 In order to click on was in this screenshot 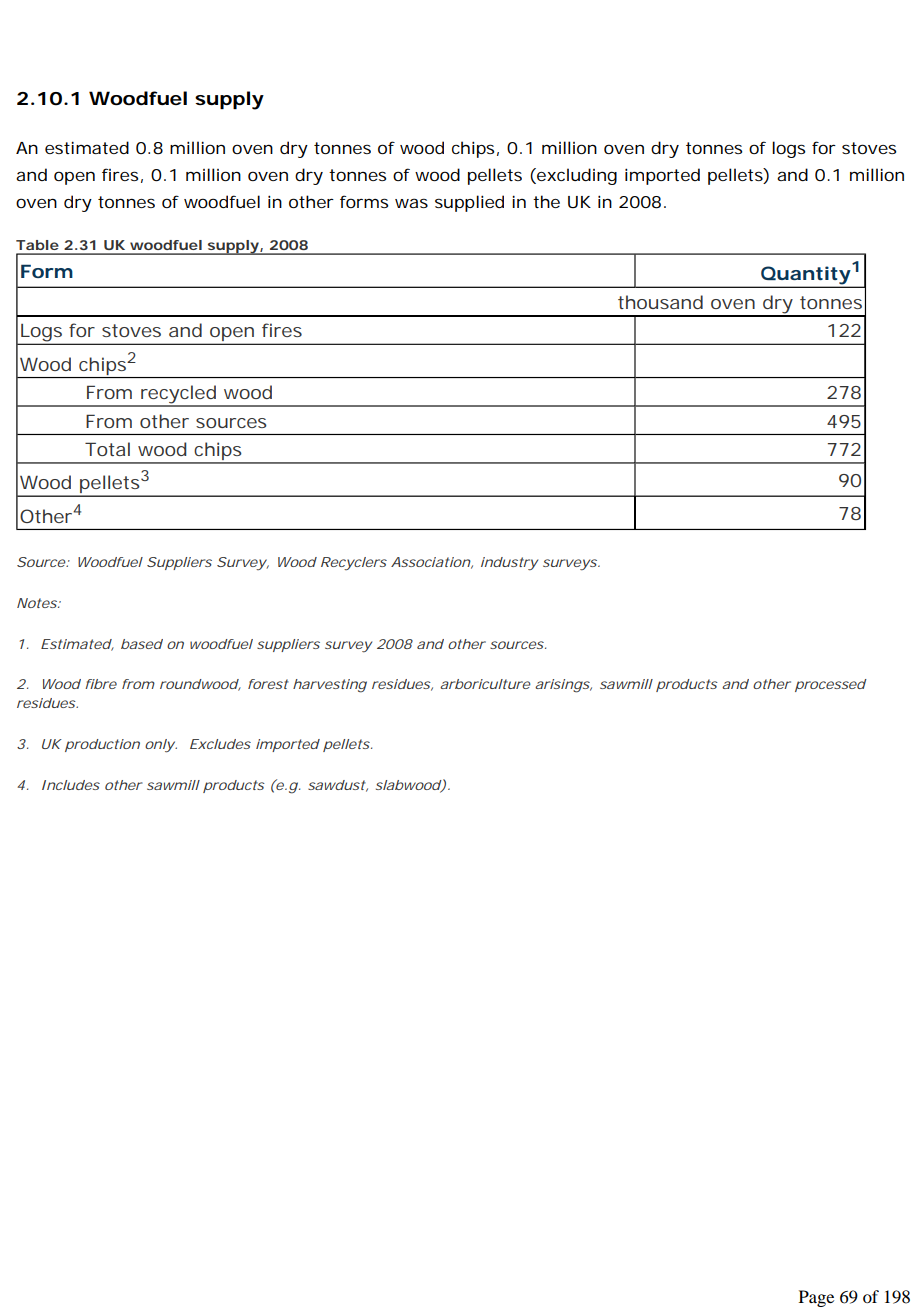, I will do `click(411, 203)`.
